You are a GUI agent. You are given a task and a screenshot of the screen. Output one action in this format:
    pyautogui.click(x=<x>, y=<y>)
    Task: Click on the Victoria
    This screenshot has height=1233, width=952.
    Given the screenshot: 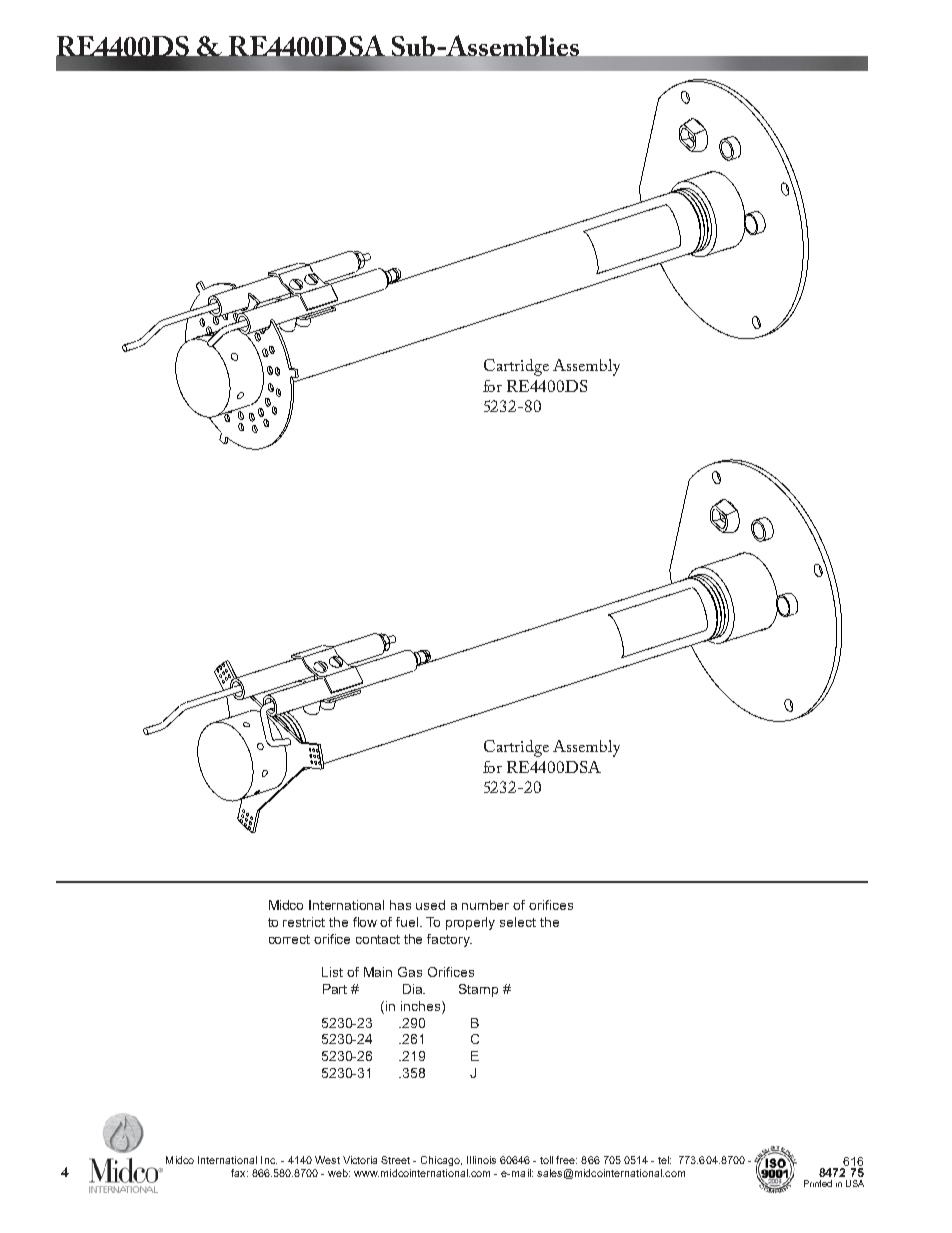 What is the action you would take?
    pyautogui.click(x=360, y=1160)
